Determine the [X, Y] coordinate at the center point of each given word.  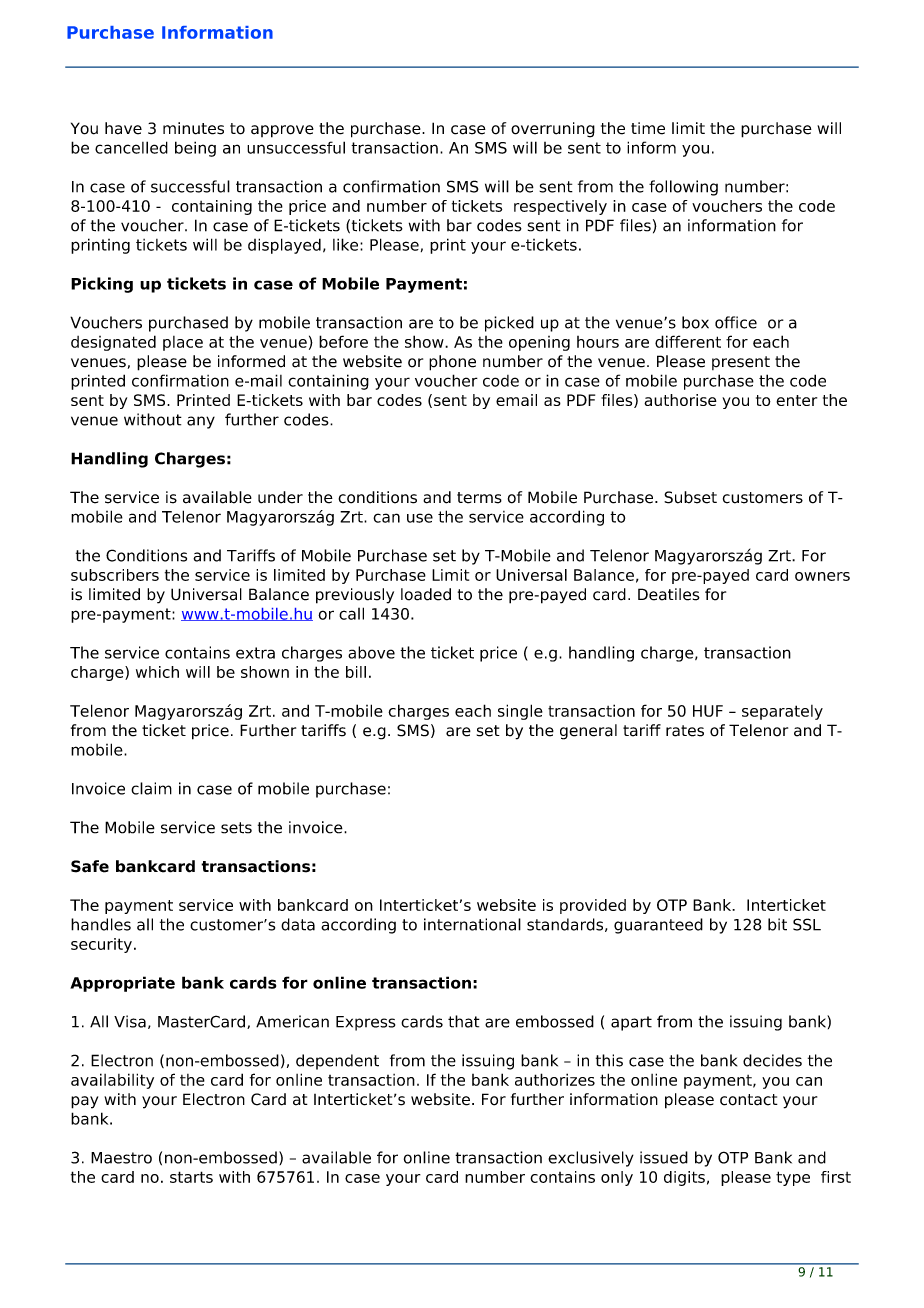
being [195, 149]
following [683, 188]
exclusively [591, 1159]
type [793, 1178]
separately [782, 712]
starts [191, 1177]
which [157, 672]
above [371, 652]
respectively [560, 207]
